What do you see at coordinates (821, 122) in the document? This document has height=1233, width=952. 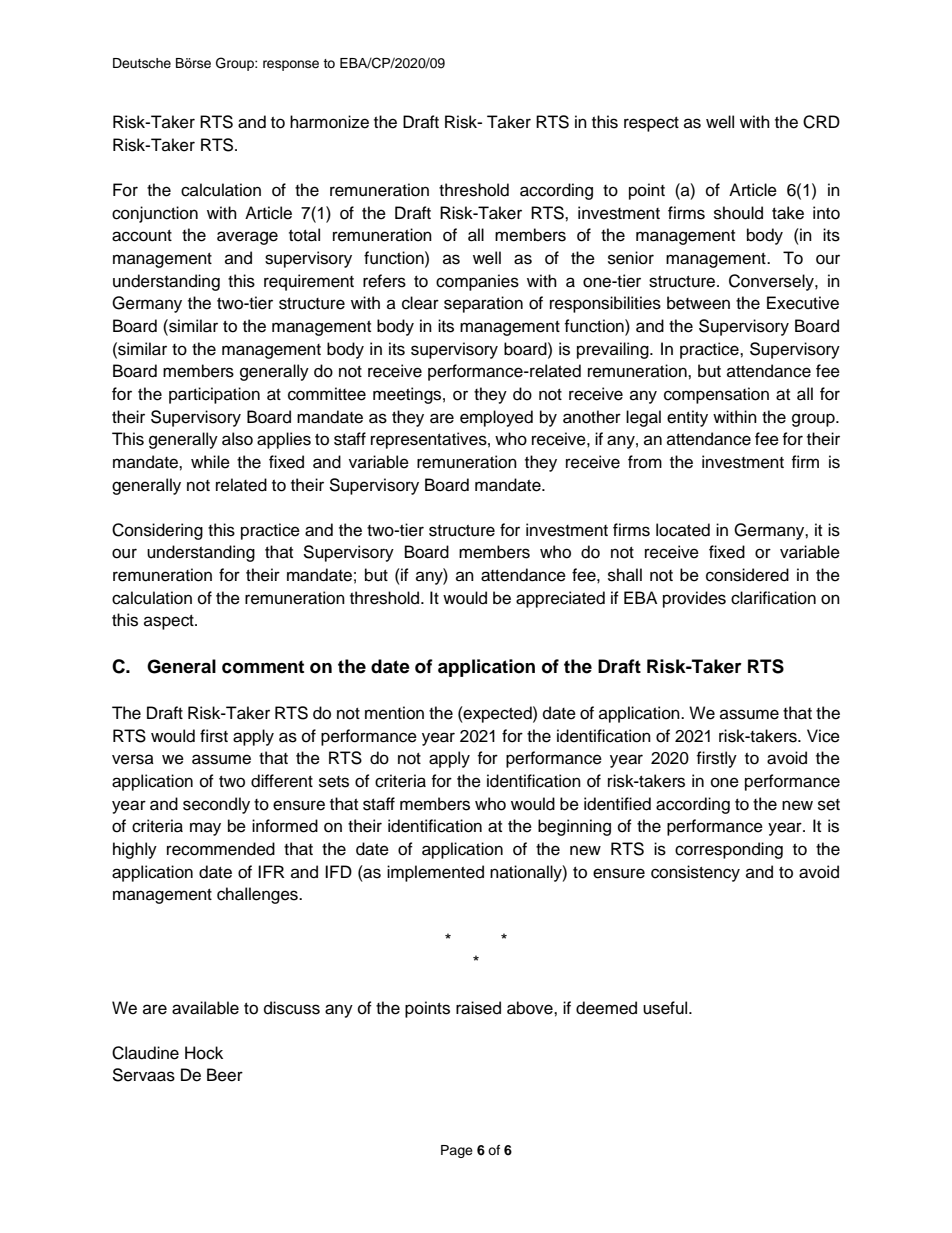 I see `CRD` at bounding box center [821, 122].
